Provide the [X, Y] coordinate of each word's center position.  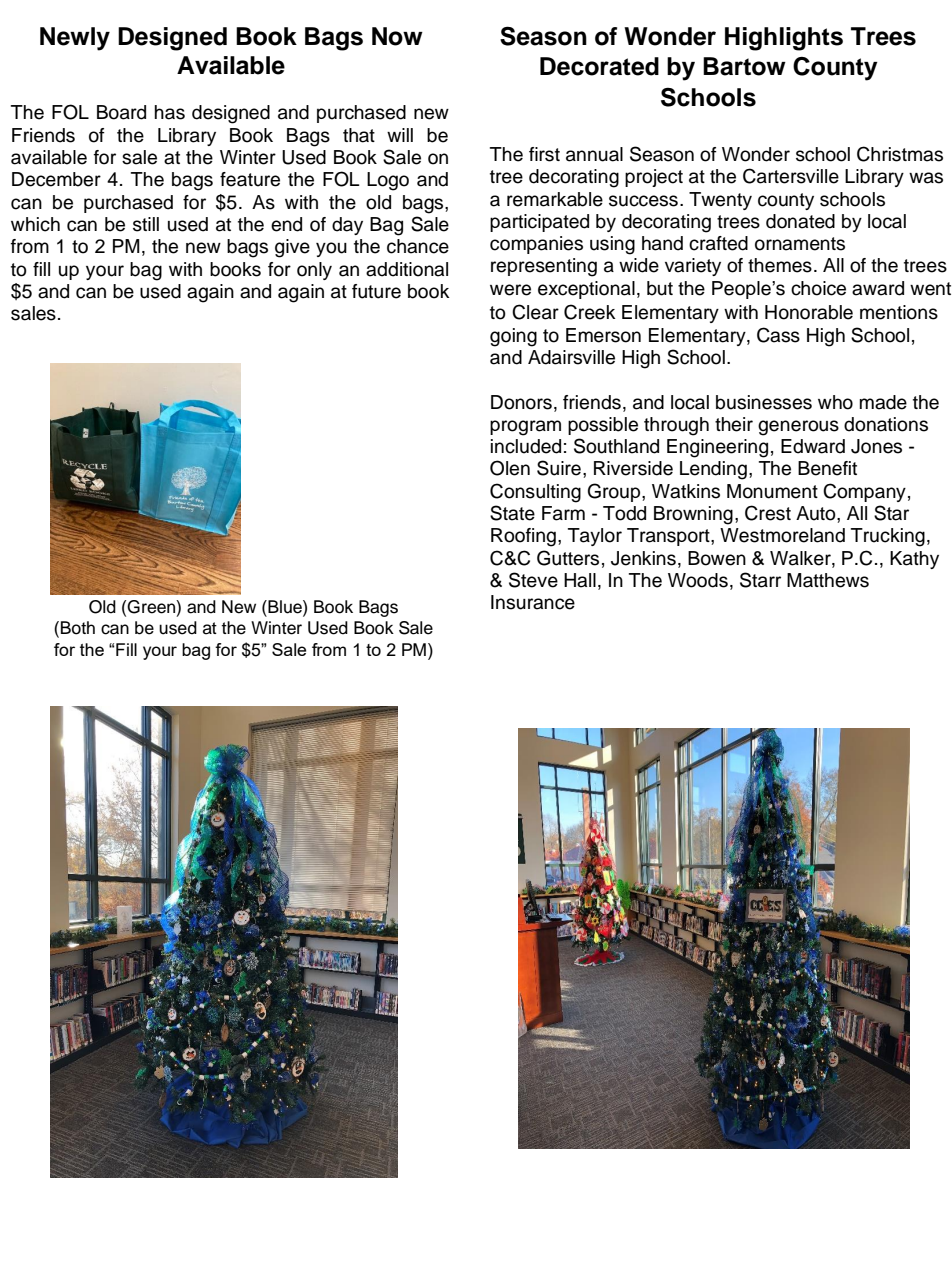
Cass [778, 335]
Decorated [599, 66]
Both [78, 628]
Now [397, 36]
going [513, 337]
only [314, 271]
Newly [75, 39]
